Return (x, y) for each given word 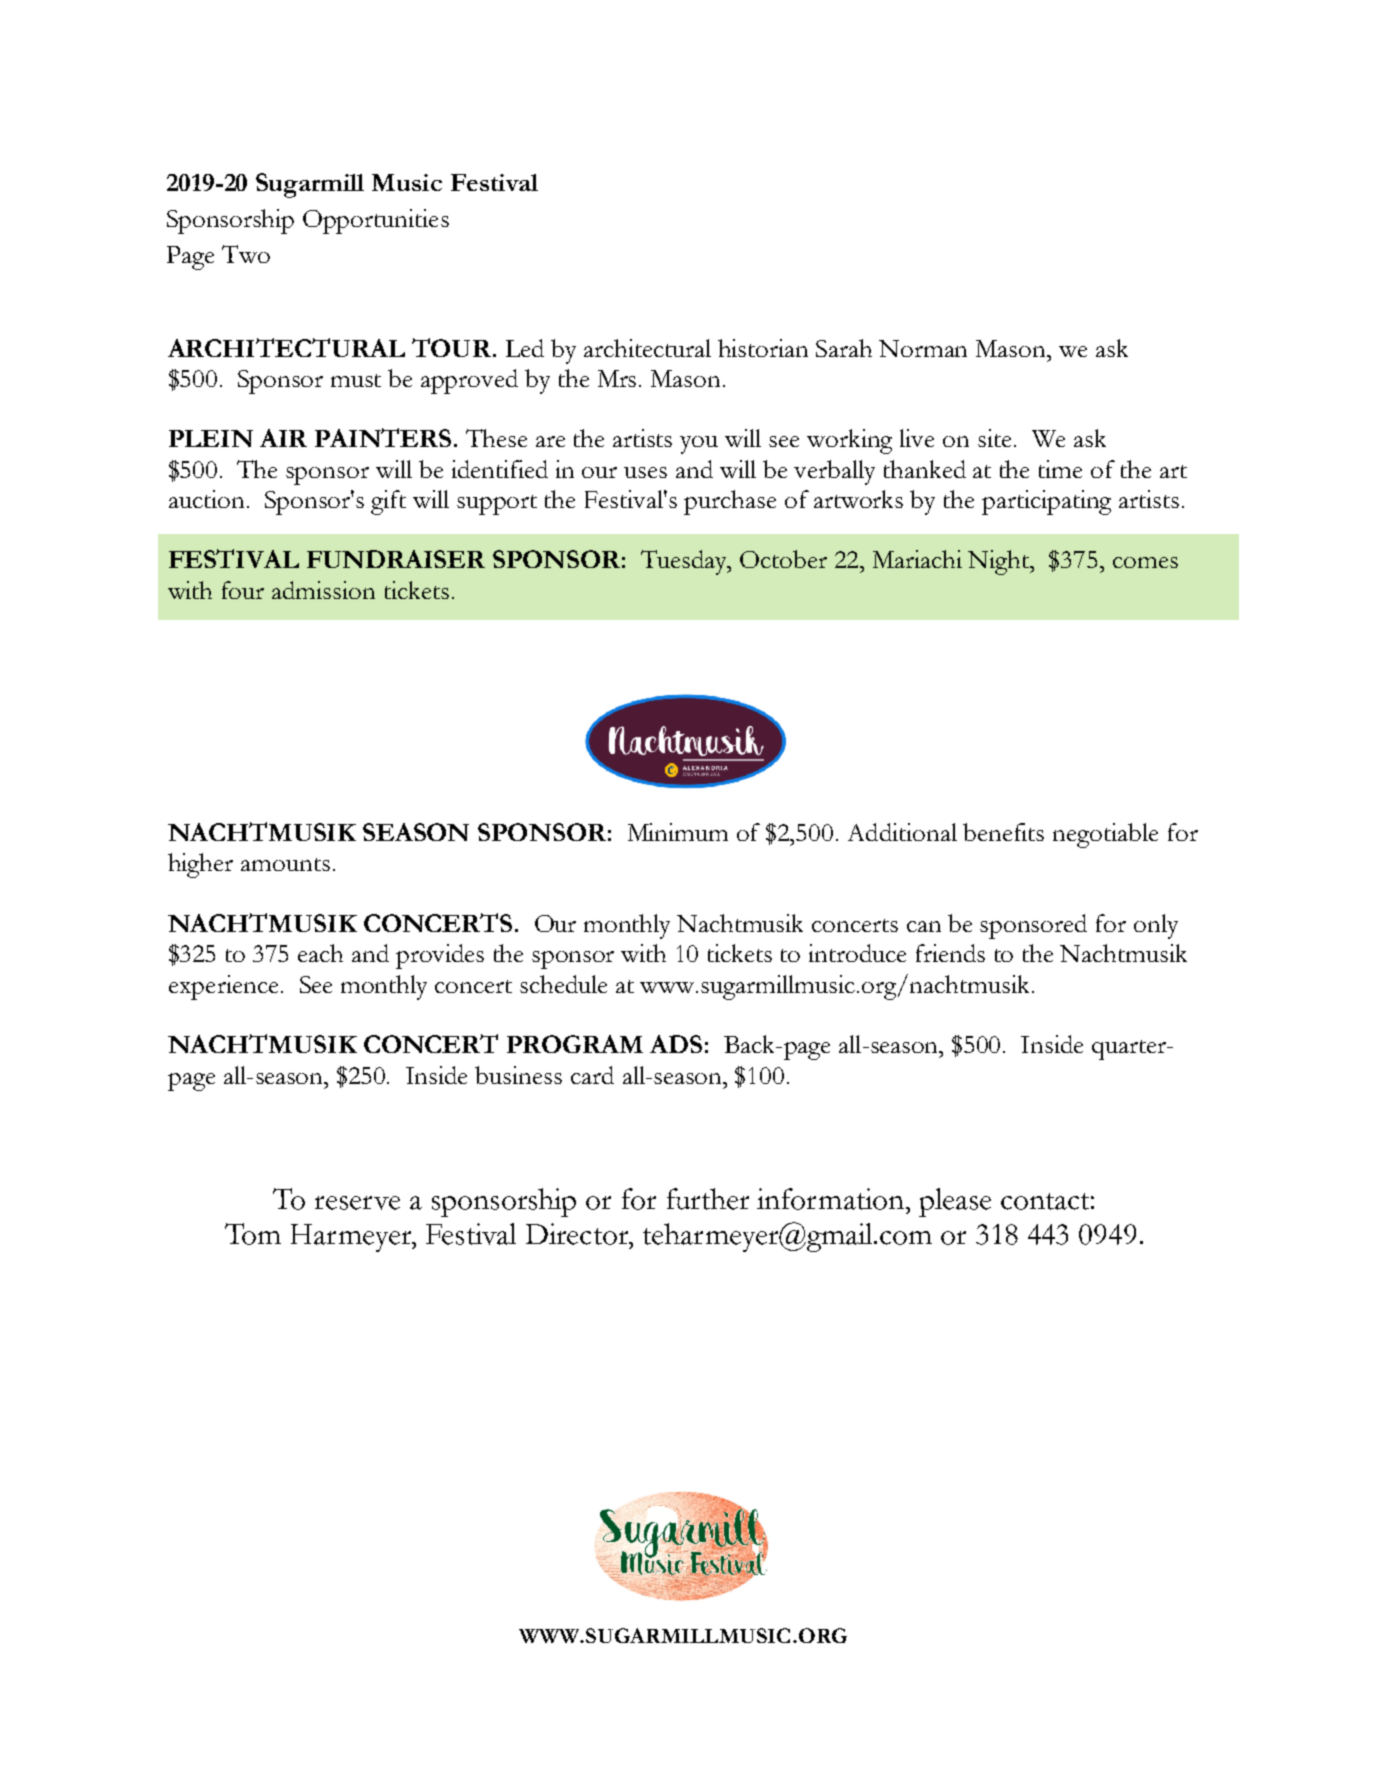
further (708, 1199)
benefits (1003, 832)
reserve (357, 1203)
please (955, 1202)
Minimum (678, 832)
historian (763, 348)
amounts (285, 864)
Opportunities (376, 221)
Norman (923, 348)
